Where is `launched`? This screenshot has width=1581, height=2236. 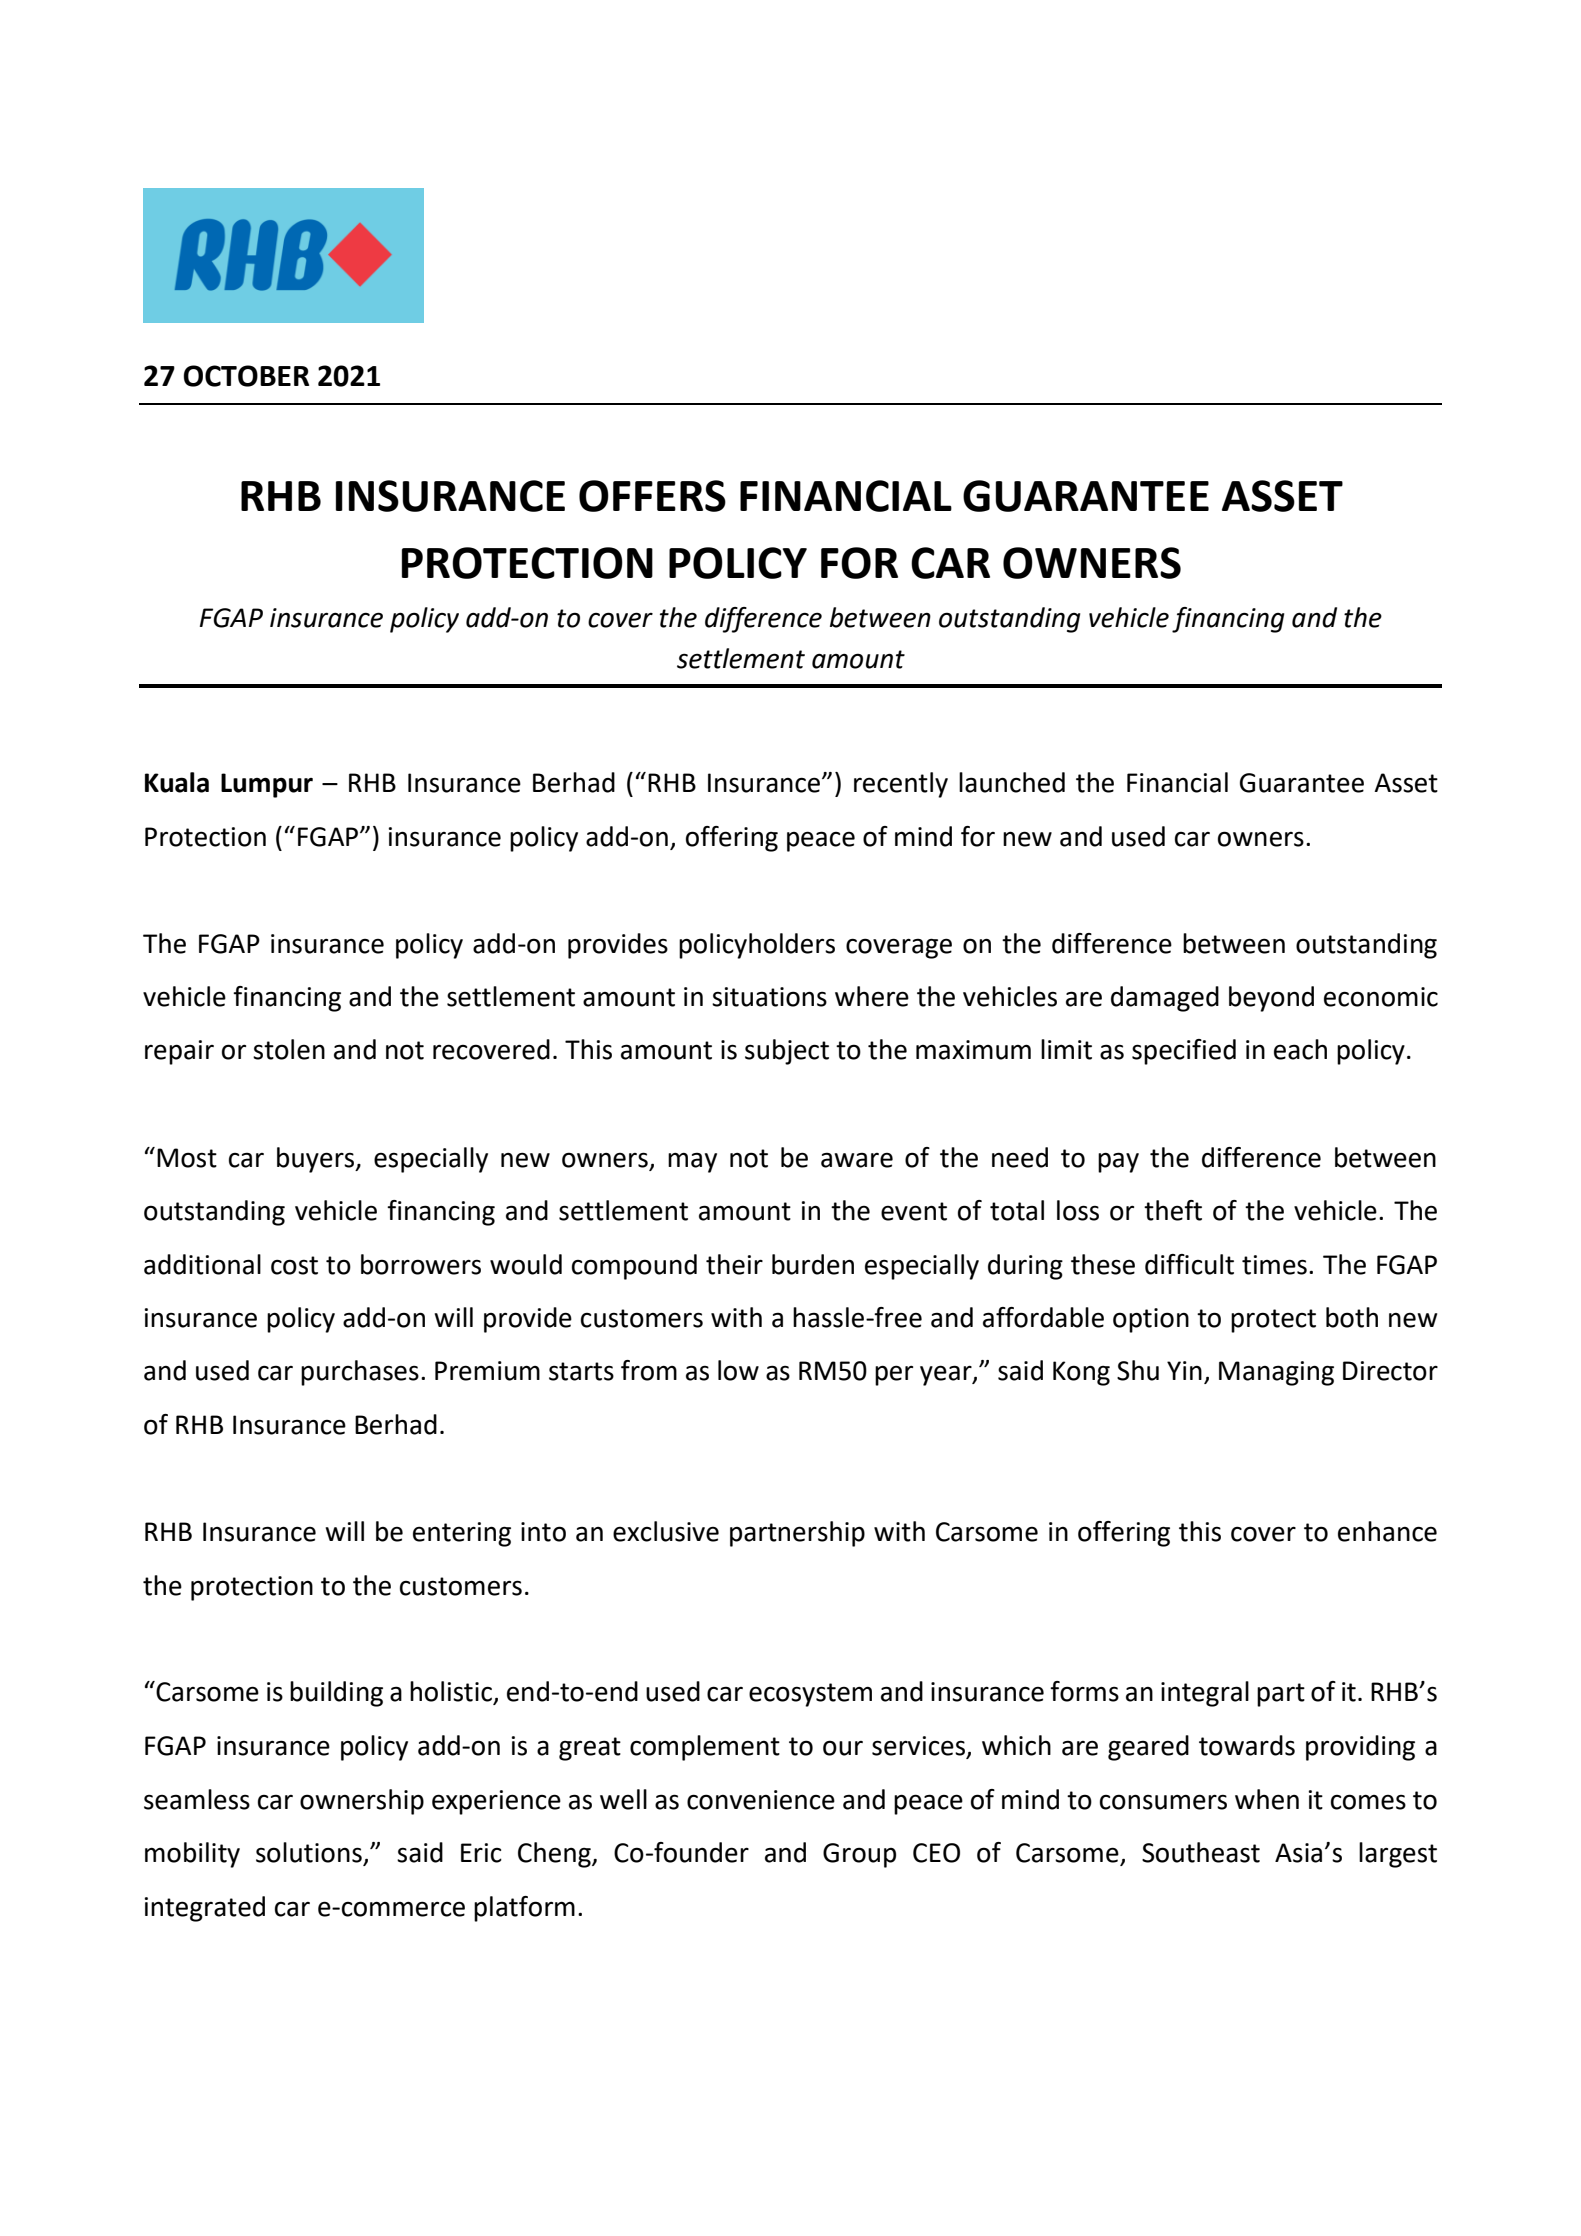 launched is located at coordinates (1012, 782).
